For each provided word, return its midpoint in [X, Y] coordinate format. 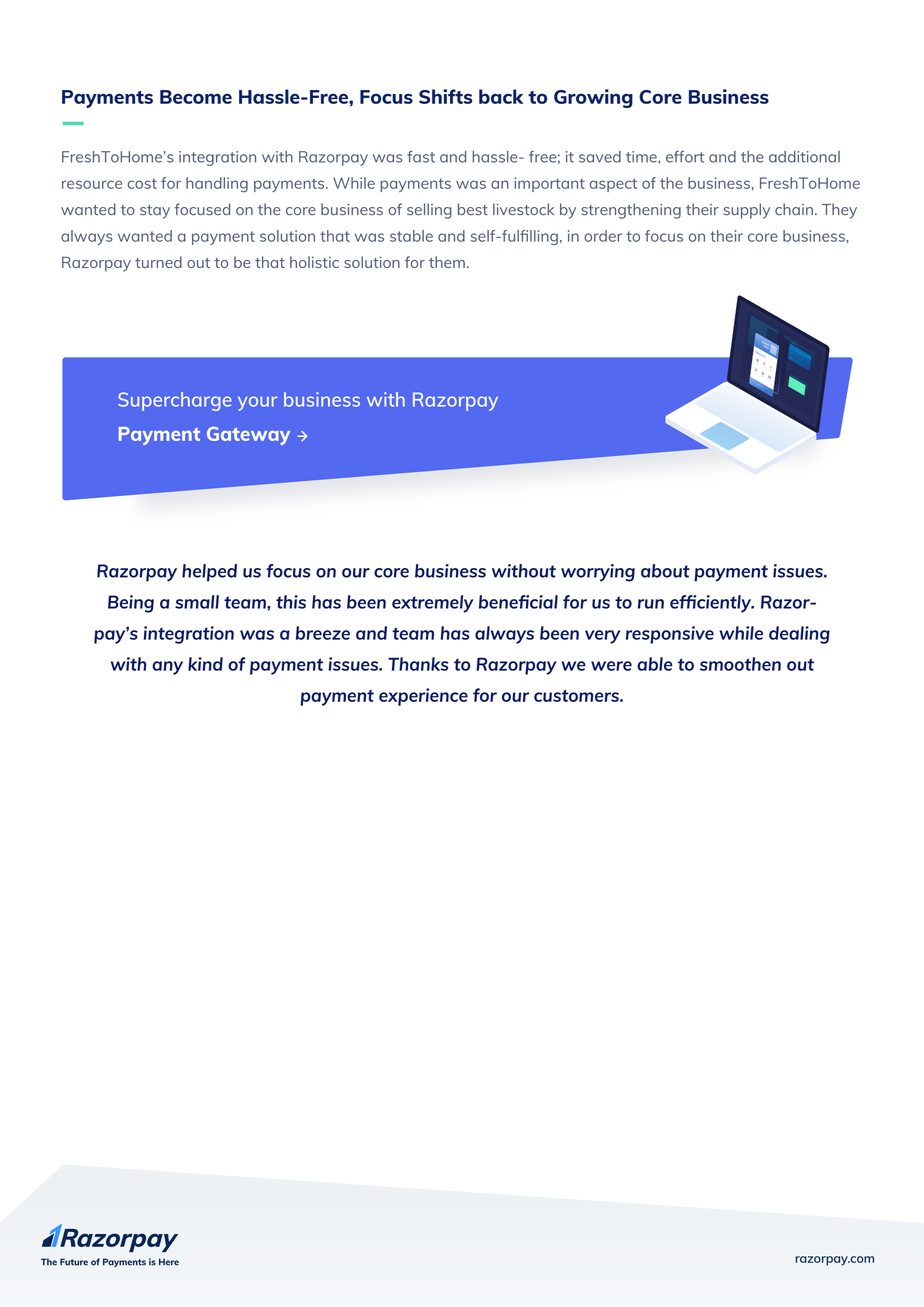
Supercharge [175, 401]
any [167, 668]
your [258, 403]
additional [804, 157]
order [603, 236]
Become [196, 97]
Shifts [445, 96]
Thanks [418, 664]
